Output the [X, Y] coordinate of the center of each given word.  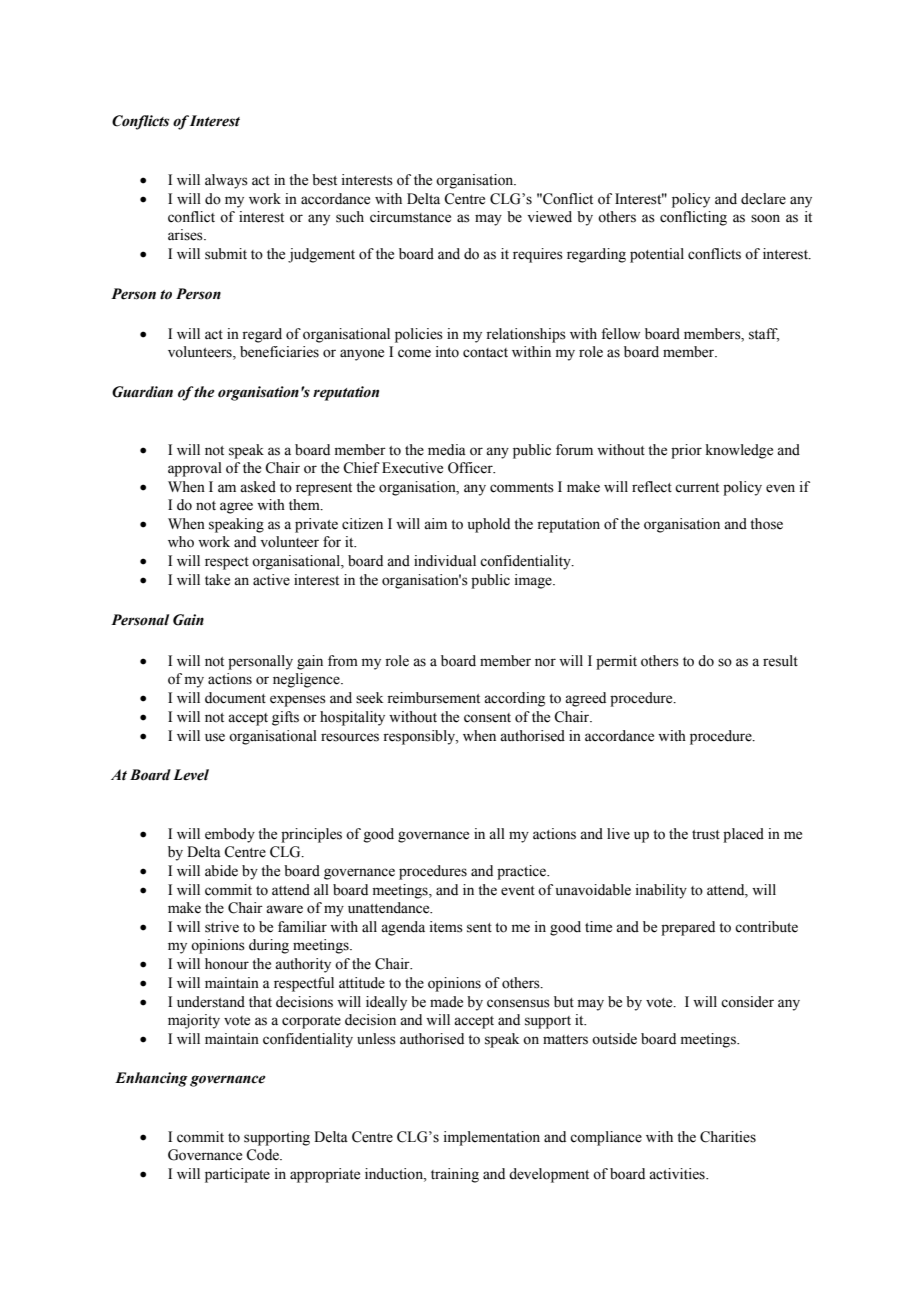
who [181, 542]
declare [763, 199]
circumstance [410, 217]
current [697, 488]
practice [522, 872]
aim [435, 524]
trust [706, 835]
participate [237, 1175]
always [226, 181]
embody [230, 835]
